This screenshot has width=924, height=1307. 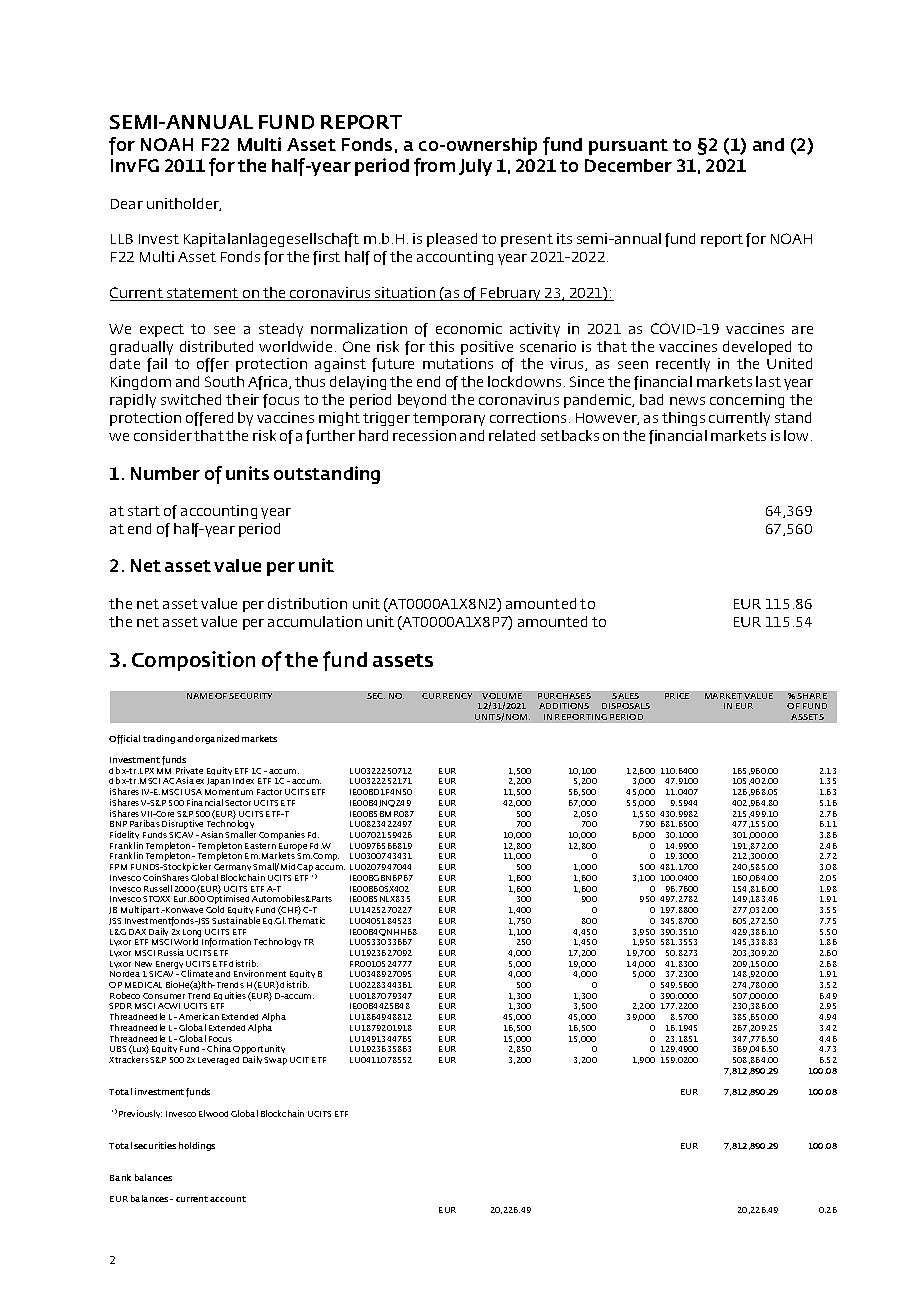 What do you see at coordinates (305, 868) in the screenshot?
I see `Cap` at bounding box center [305, 868].
